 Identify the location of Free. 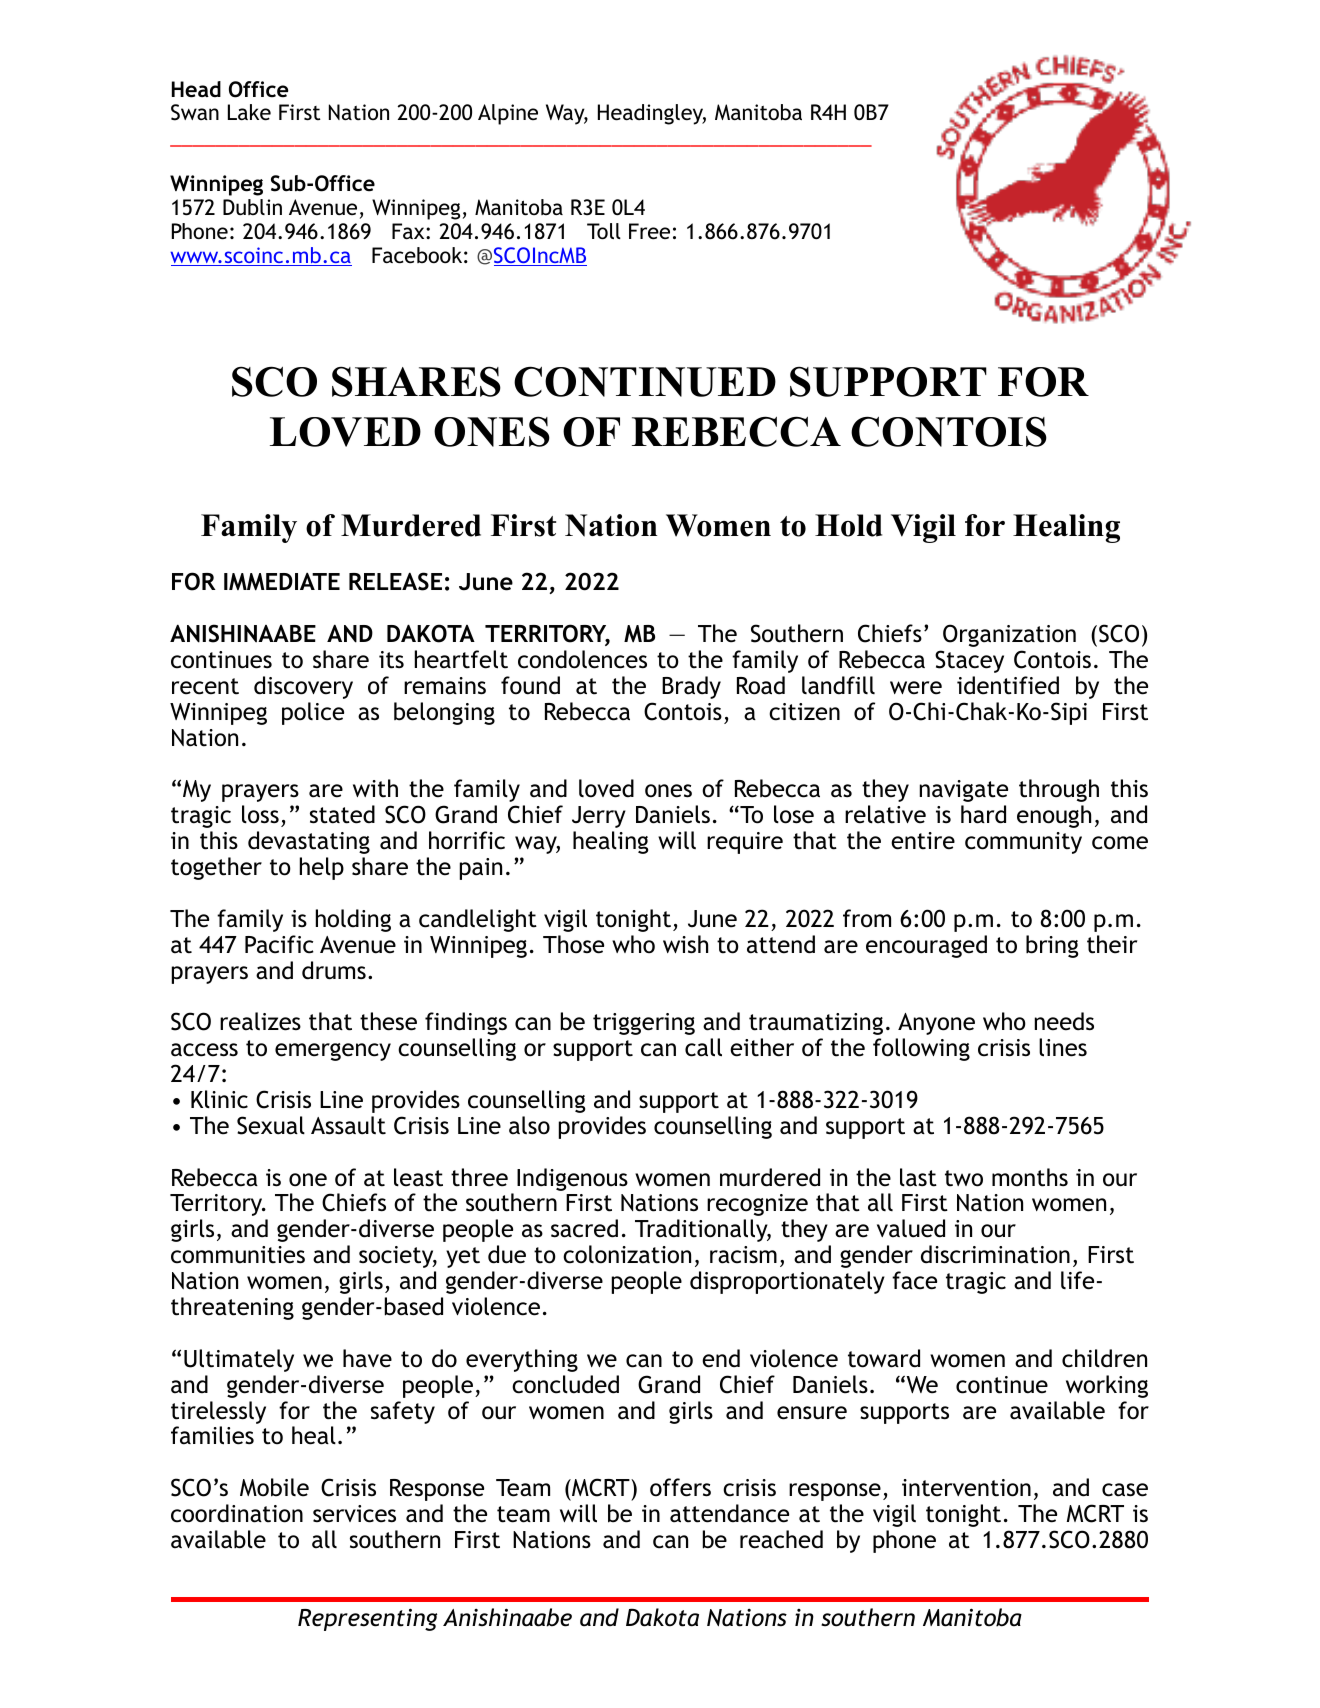
(649, 231).
